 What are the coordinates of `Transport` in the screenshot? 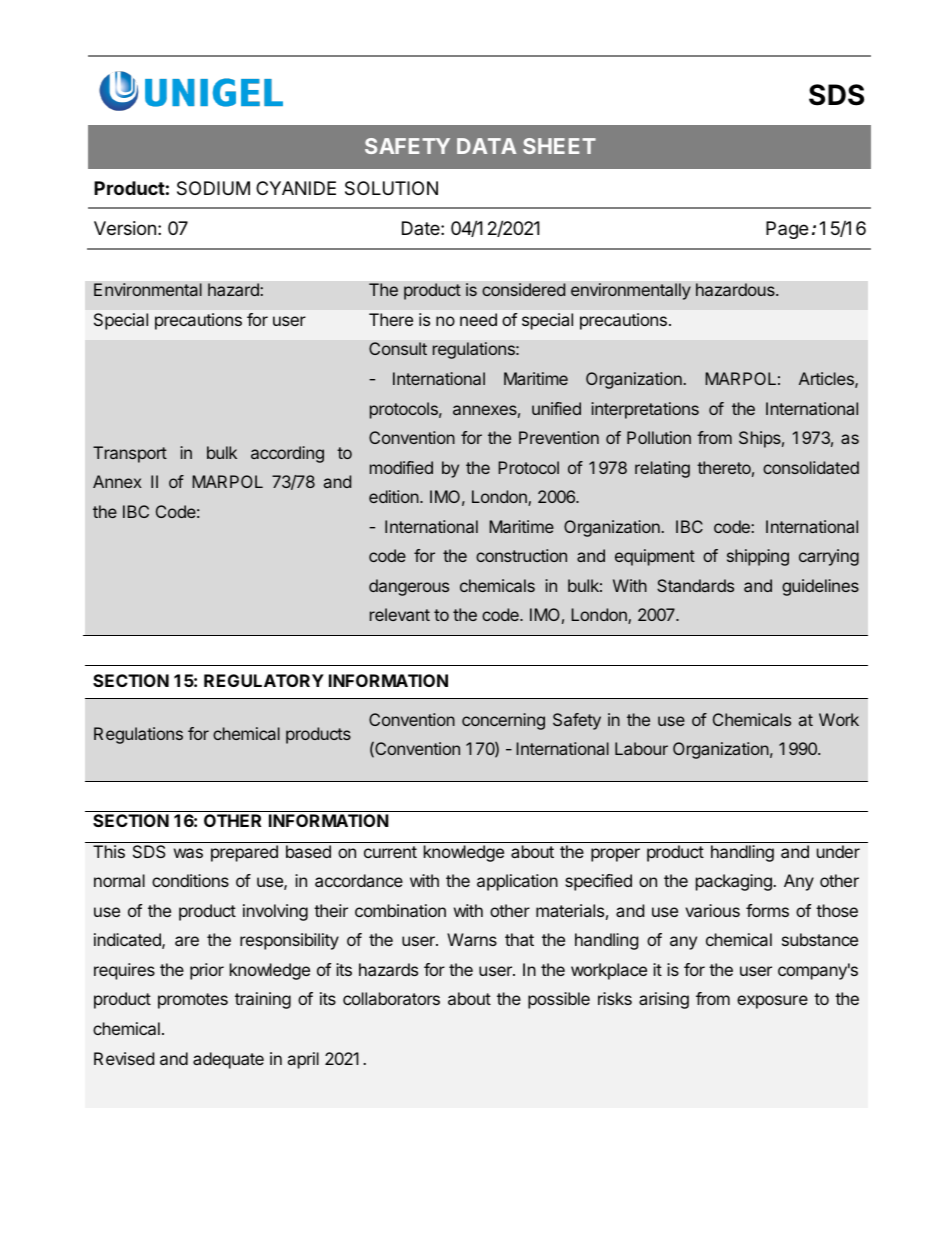 It's located at (130, 454).
